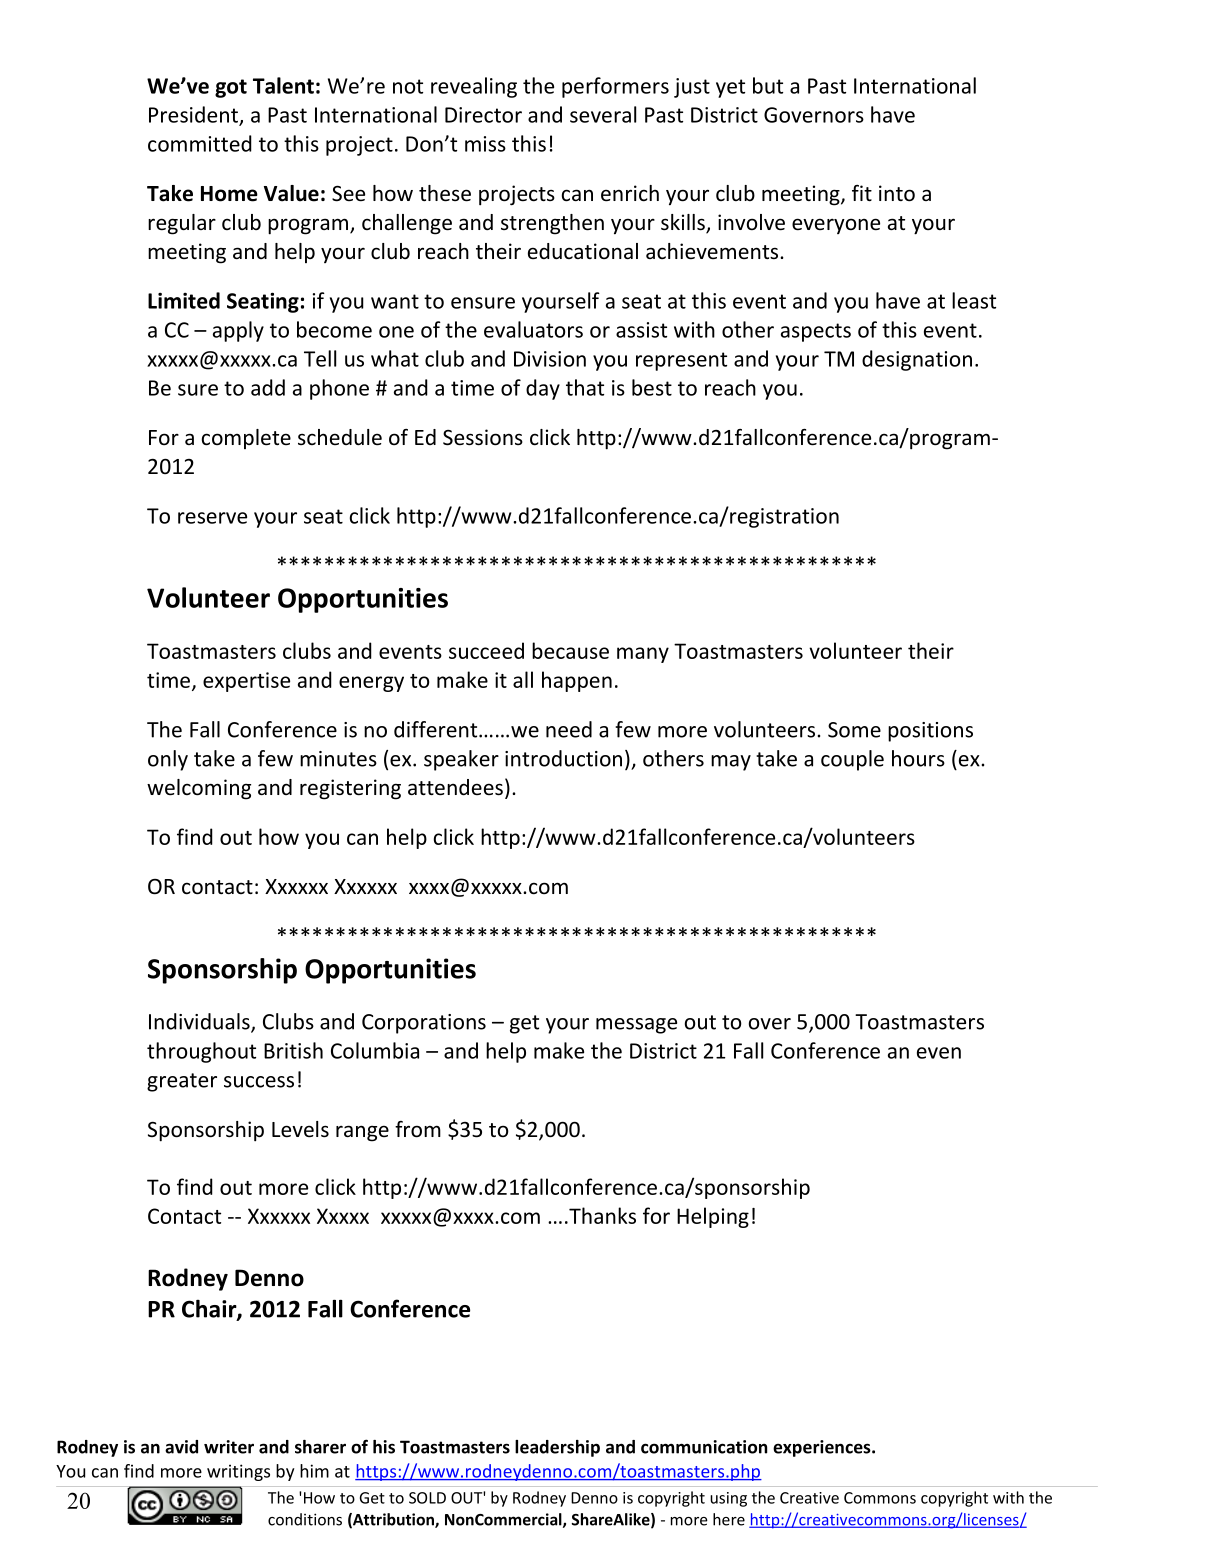 The image size is (1210, 1566). Describe the element at coordinates (212, 518) in the screenshot. I see `reserve` at that location.
